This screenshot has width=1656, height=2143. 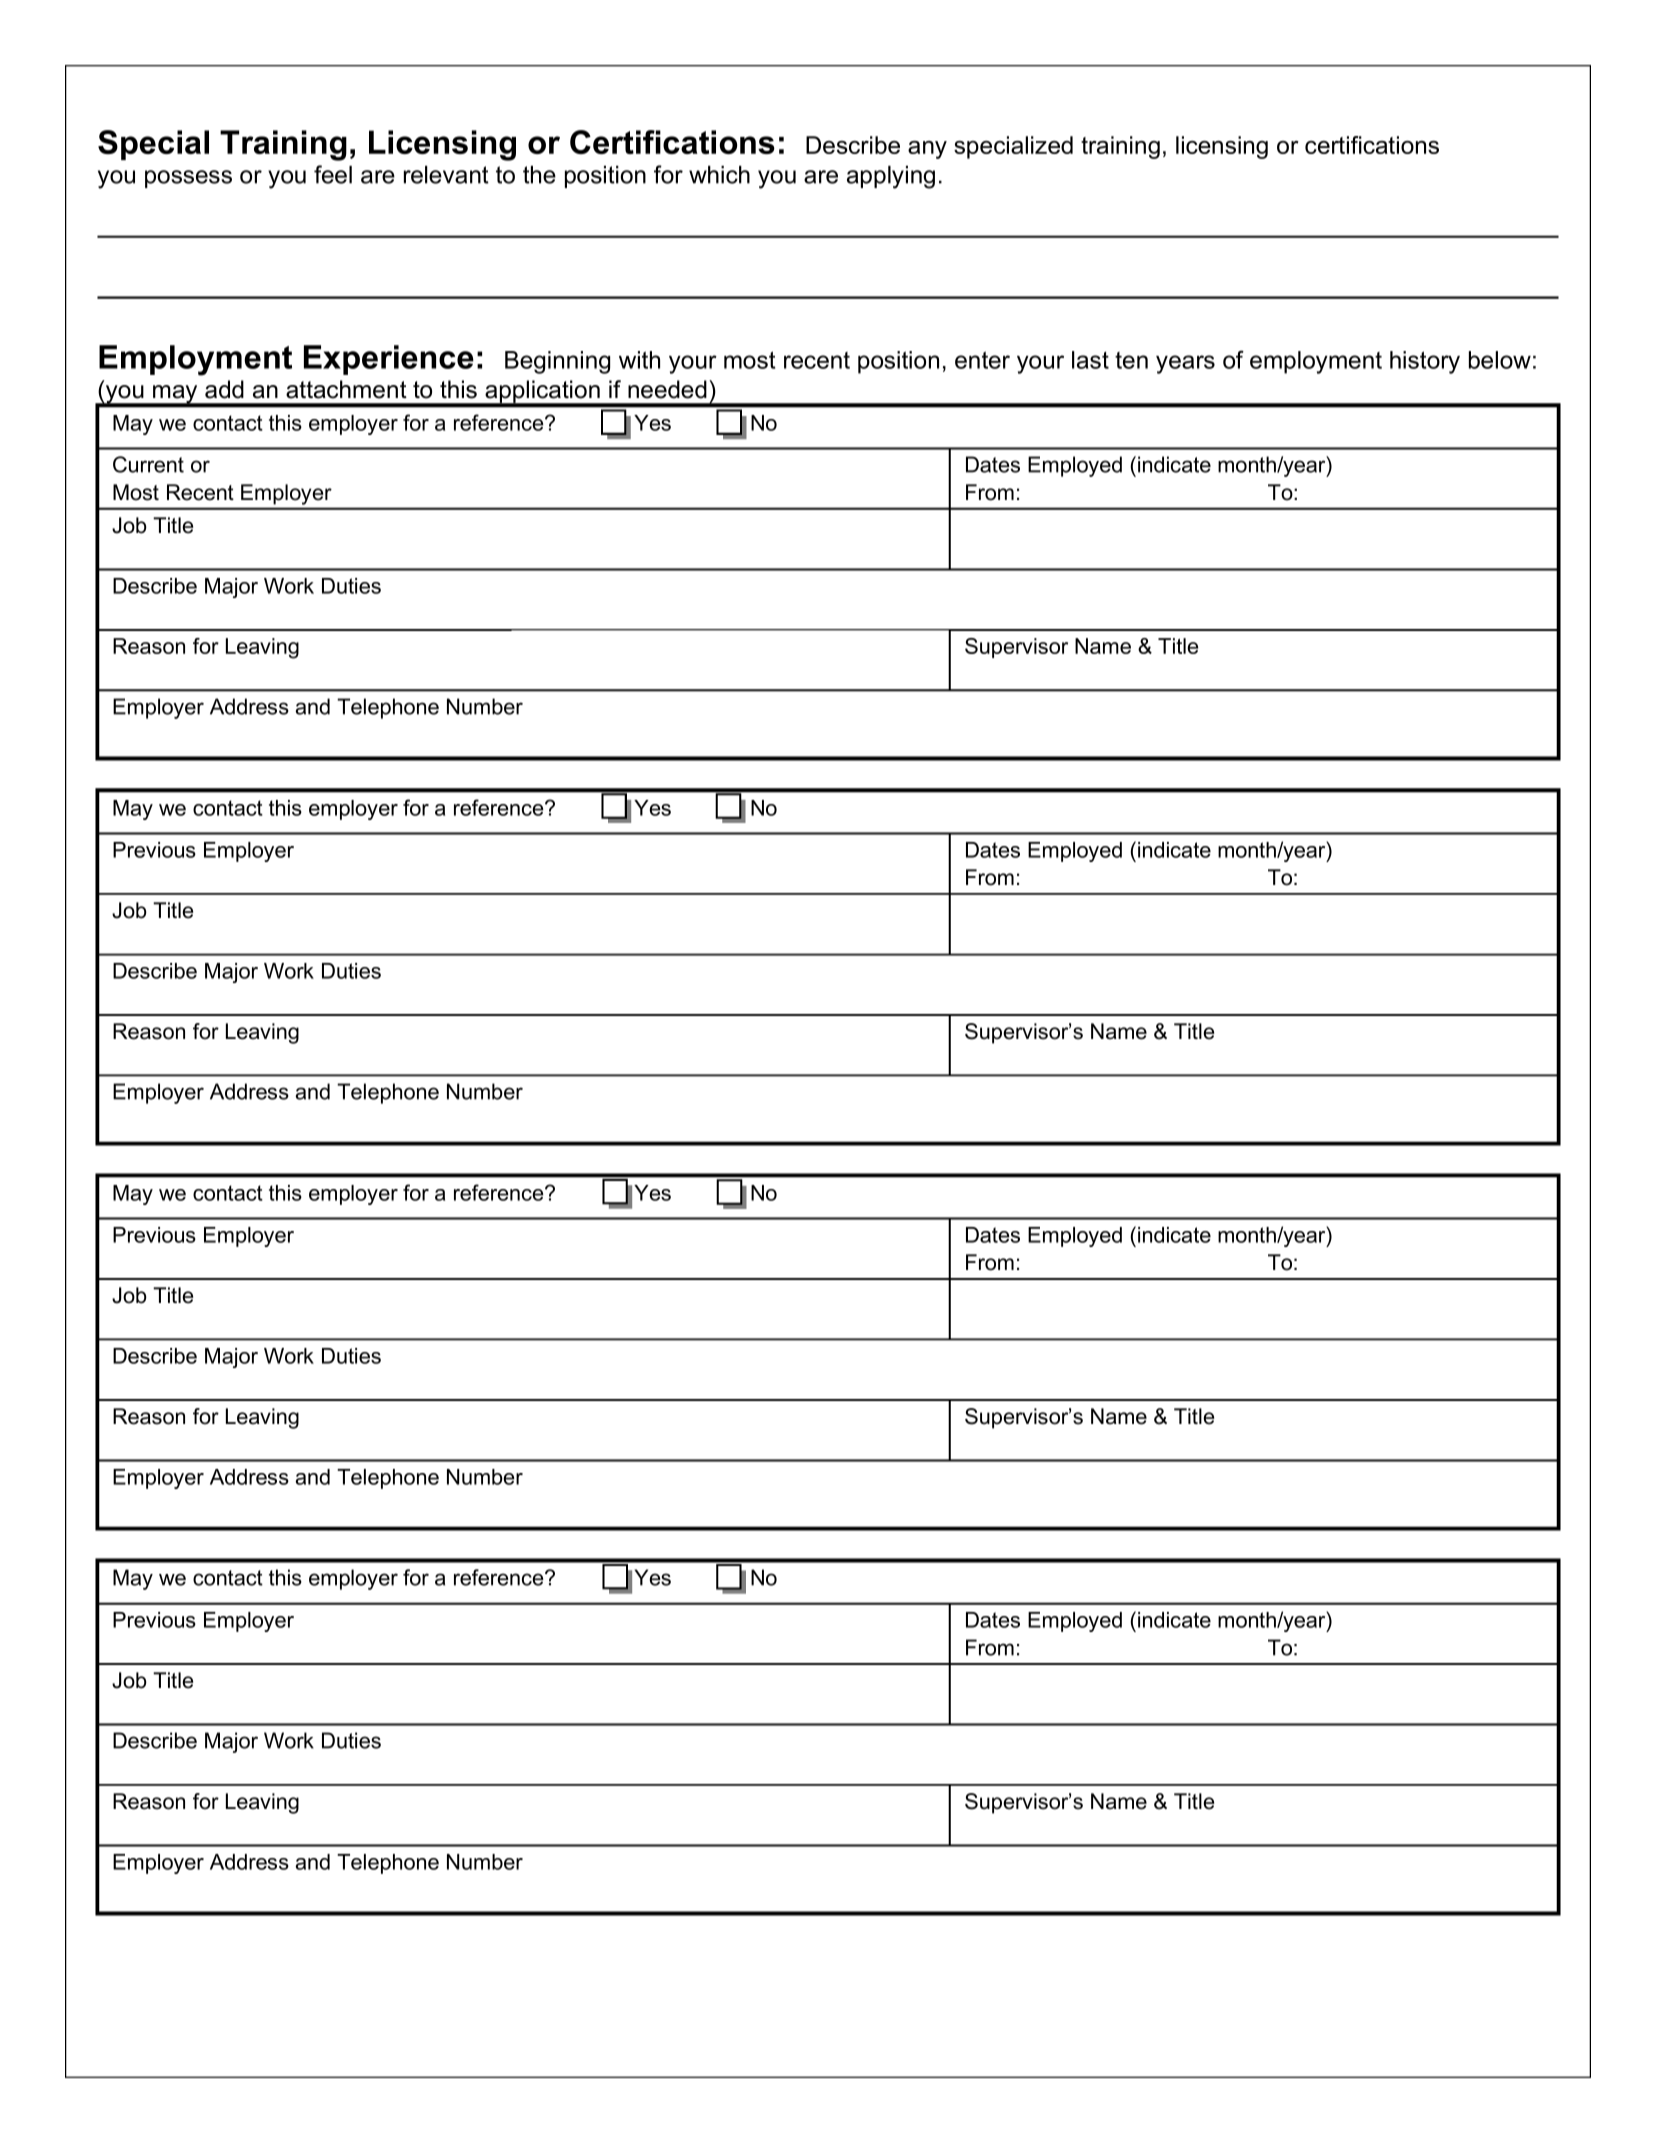 I want to click on Experience, so click(x=389, y=360).
